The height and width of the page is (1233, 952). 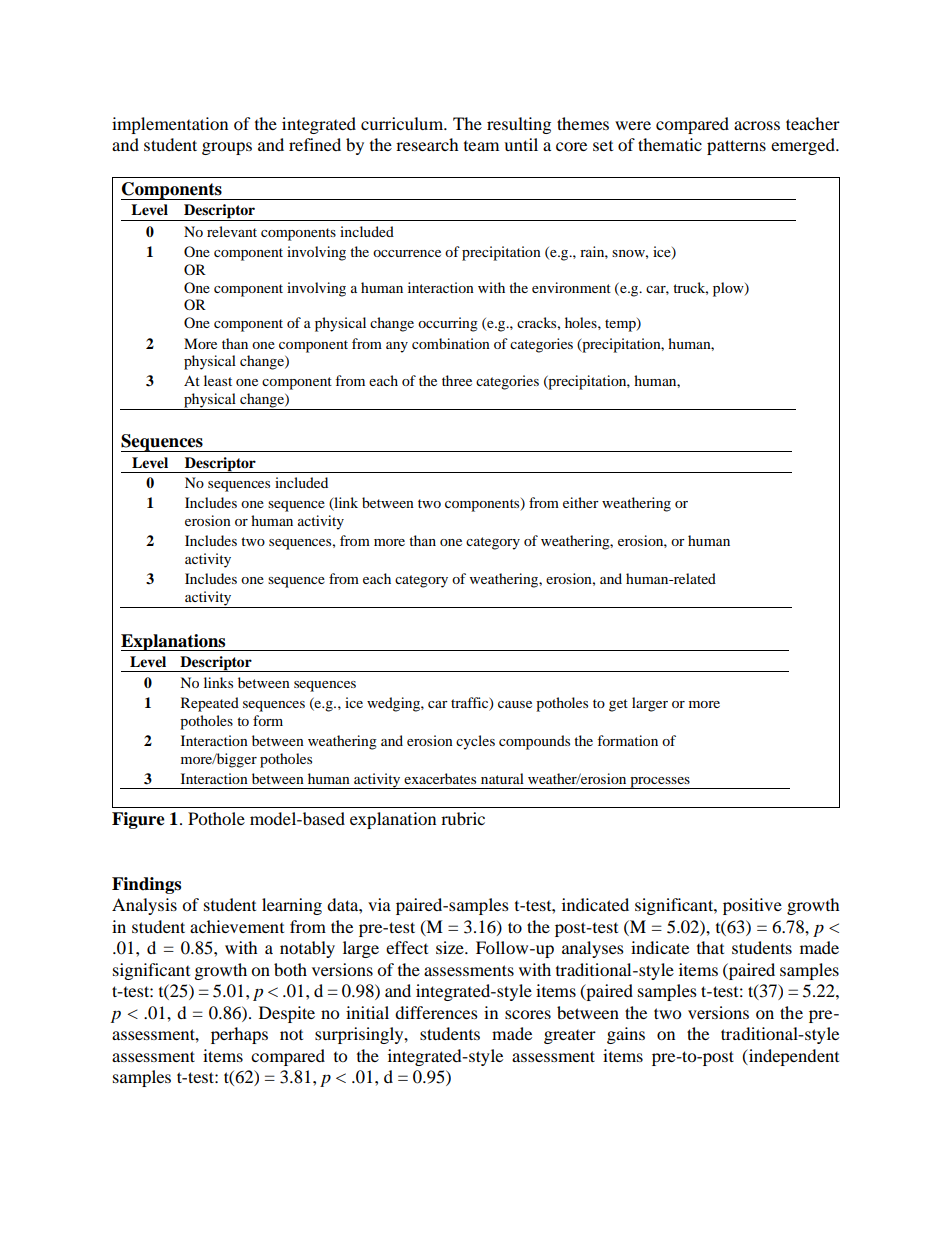 What do you see at coordinates (287, 1014) in the page?
I see `Despite` at bounding box center [287, 1014].
